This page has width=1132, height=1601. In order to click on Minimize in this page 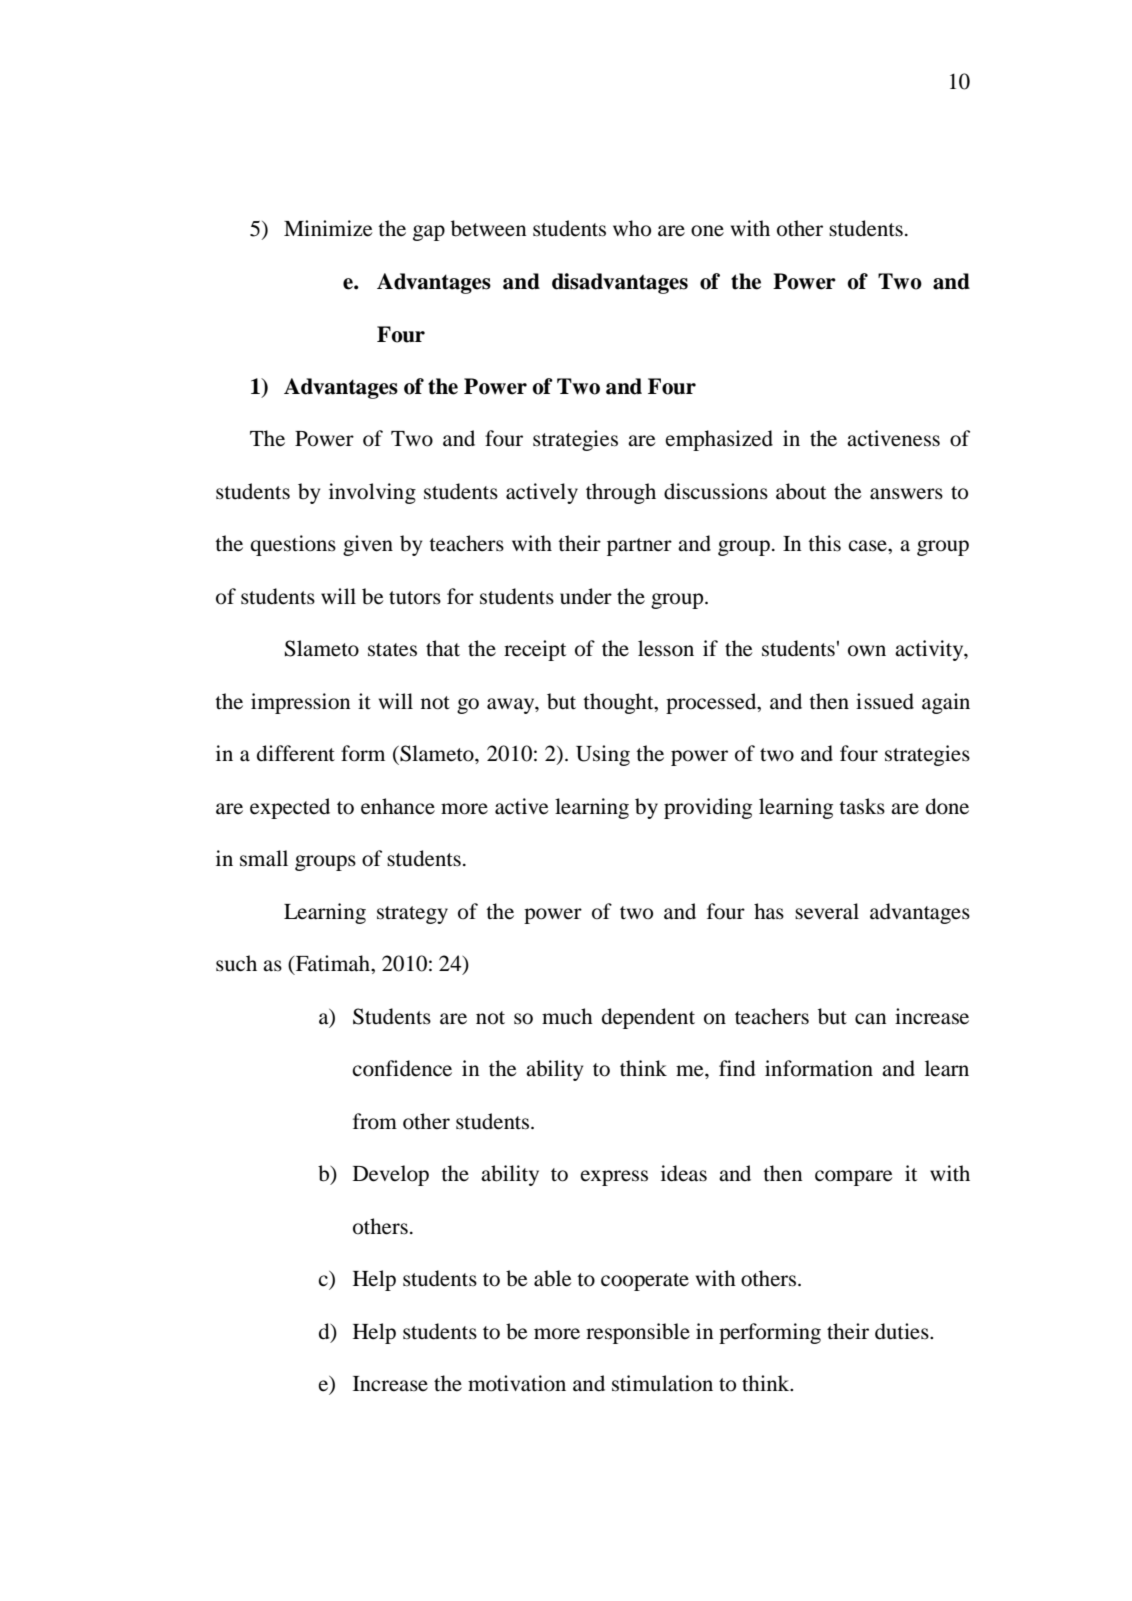, I will do `click(328, 228)`.
